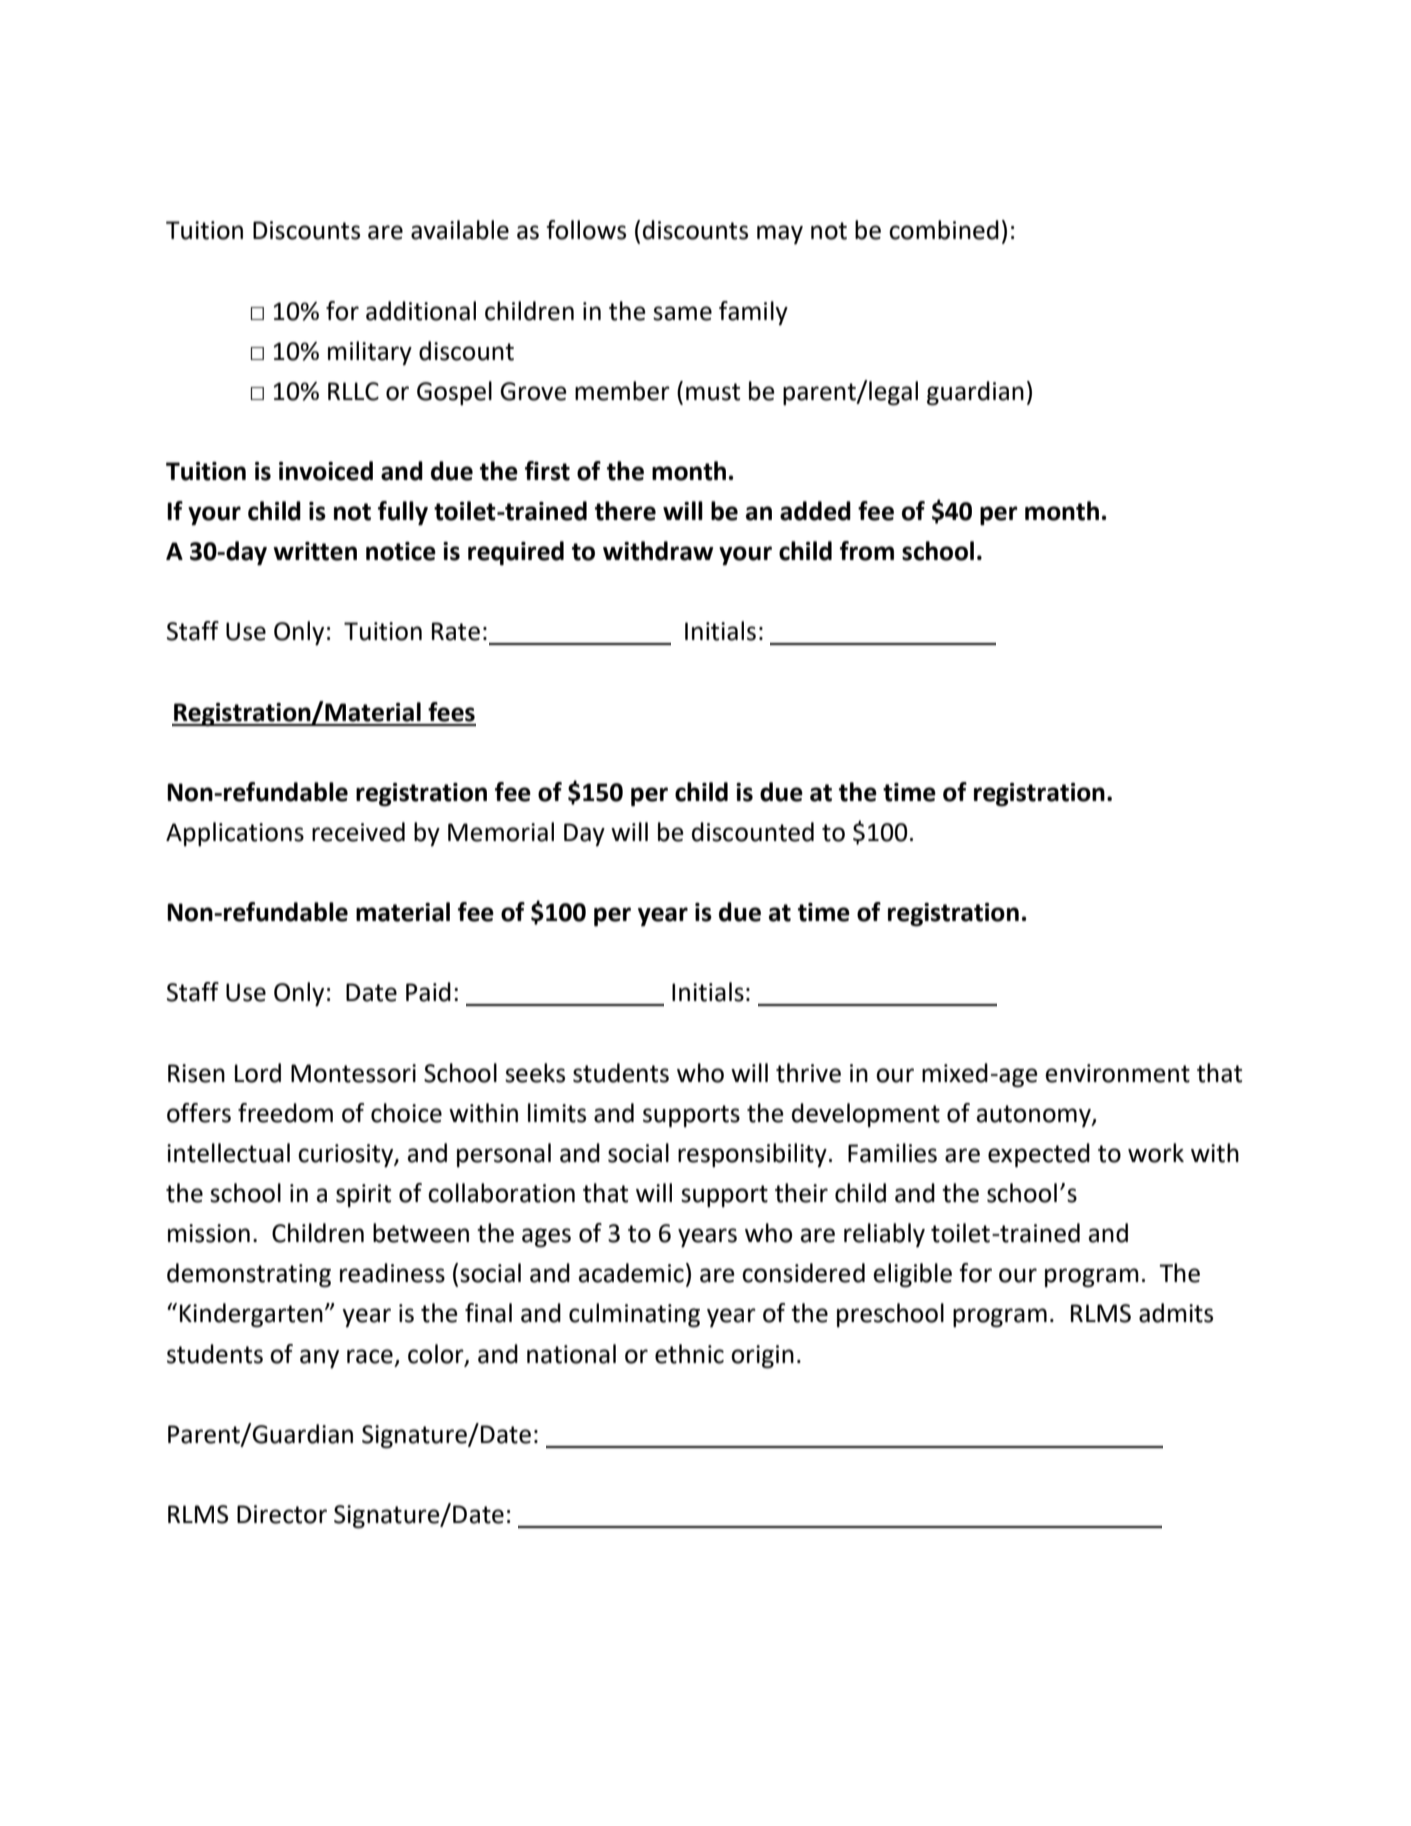  I want to click on same, so click(682, 313).
